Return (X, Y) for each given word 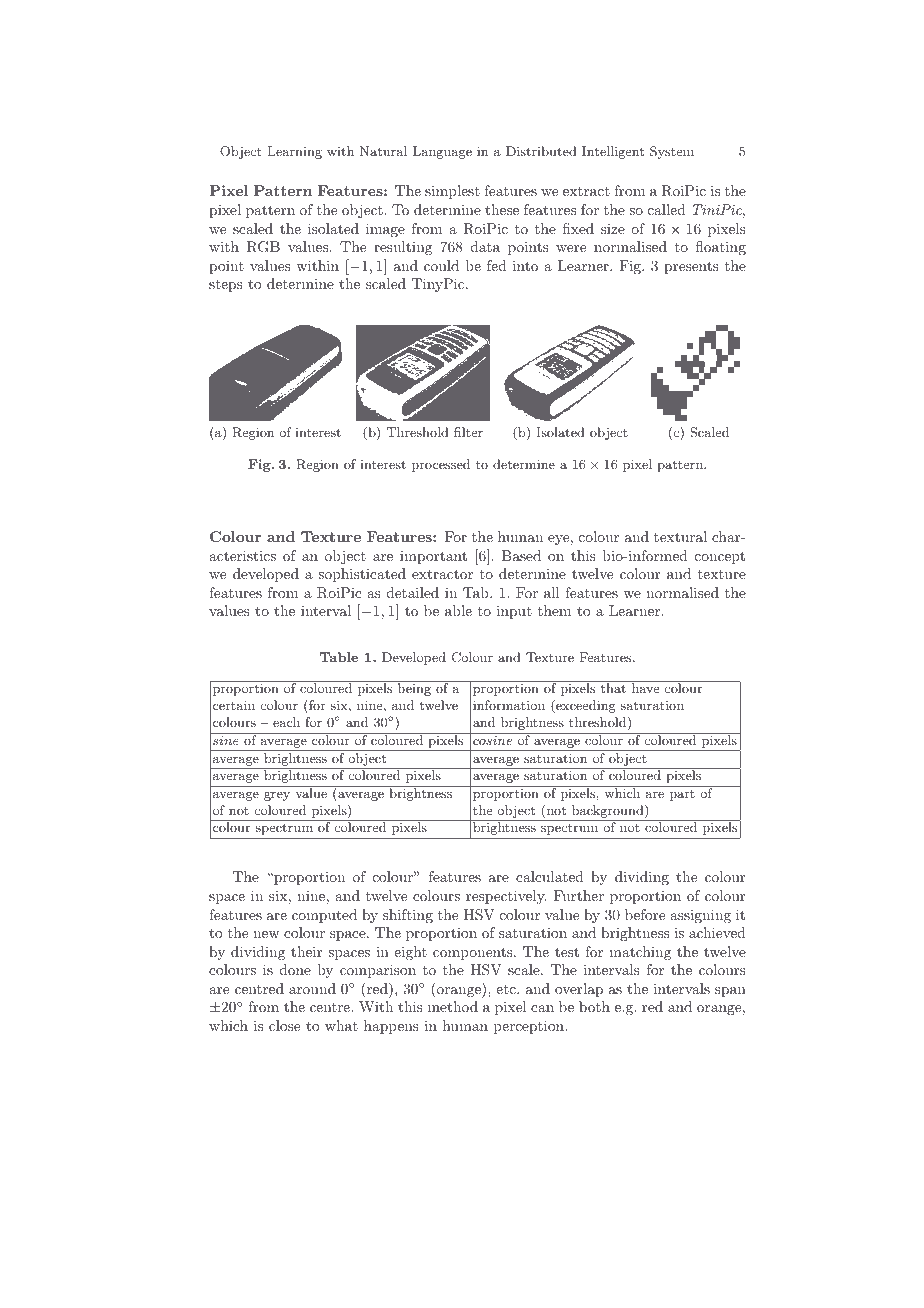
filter (468, 432)
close (284, 1025)
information (509, 705)
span (730, 992)
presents (691, 267)
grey (277, 796)
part (682, 795)
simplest (452, 192)
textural (680, 536)
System (672, 152)
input (514, 612)
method (453, 1006)
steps (226, 285)
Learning (294, 152)
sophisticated (362, 575)
